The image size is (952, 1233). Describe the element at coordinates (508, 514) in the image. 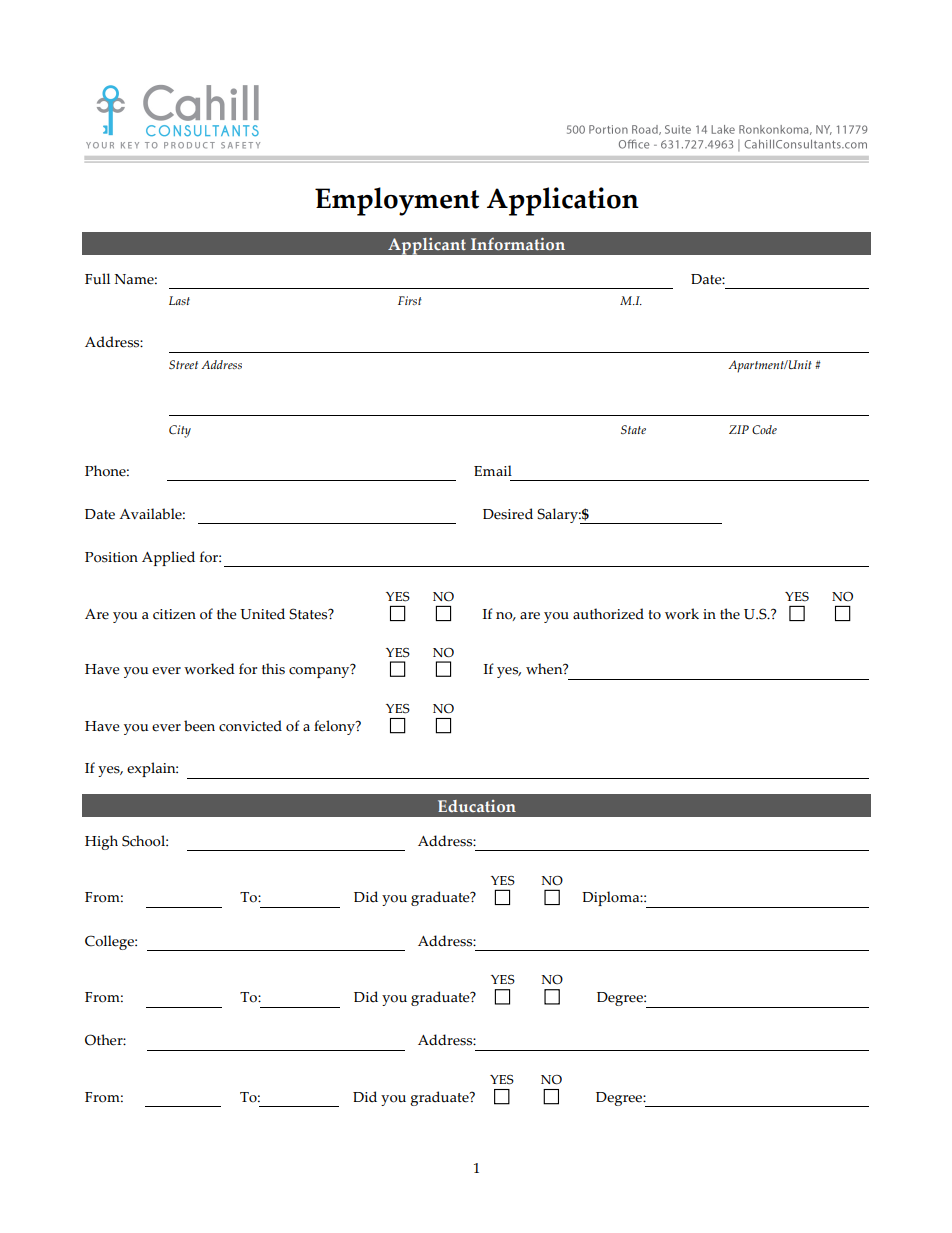

I see `Desired` at that location.
